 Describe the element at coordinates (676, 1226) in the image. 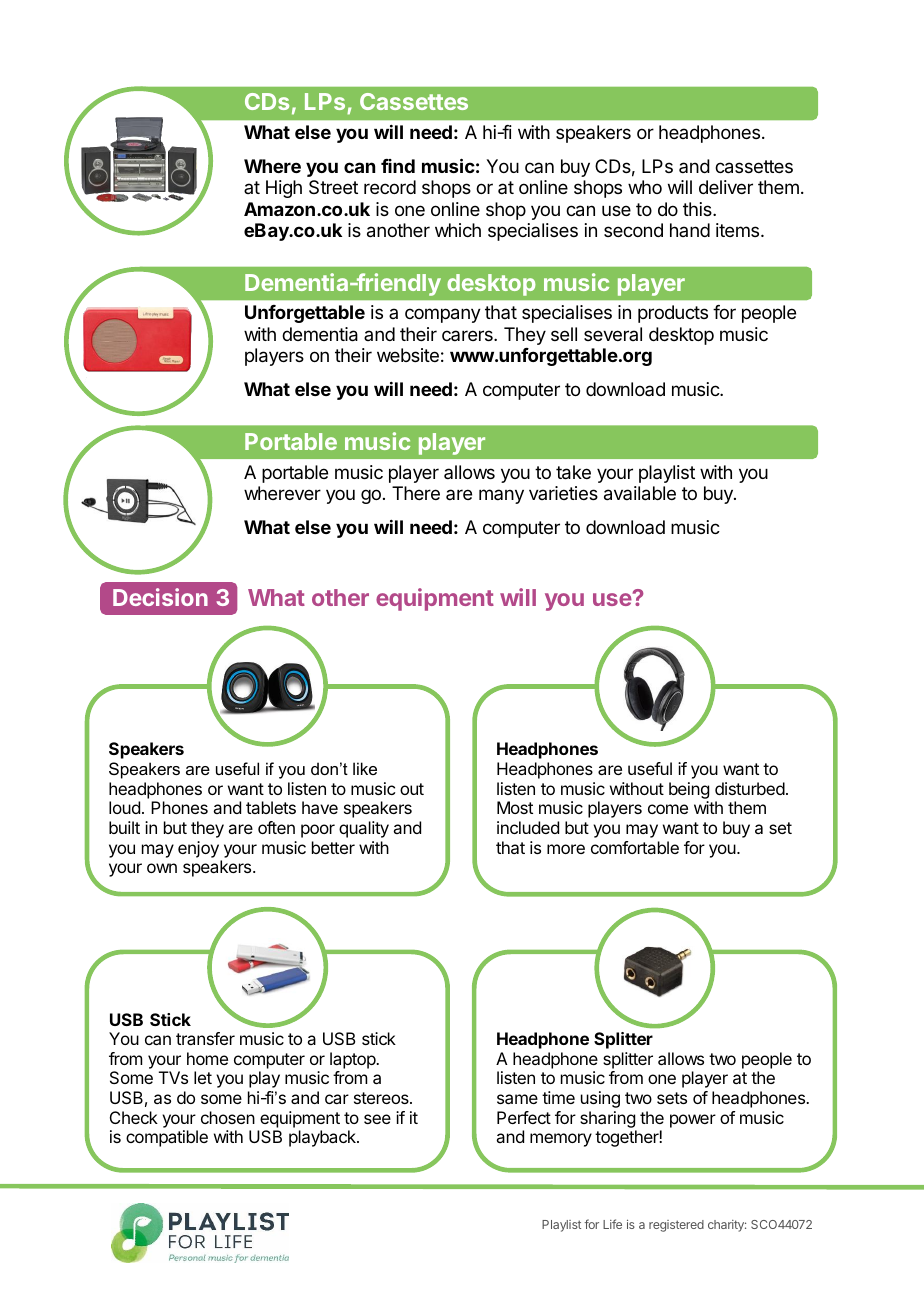

I see `registered` at that location.
